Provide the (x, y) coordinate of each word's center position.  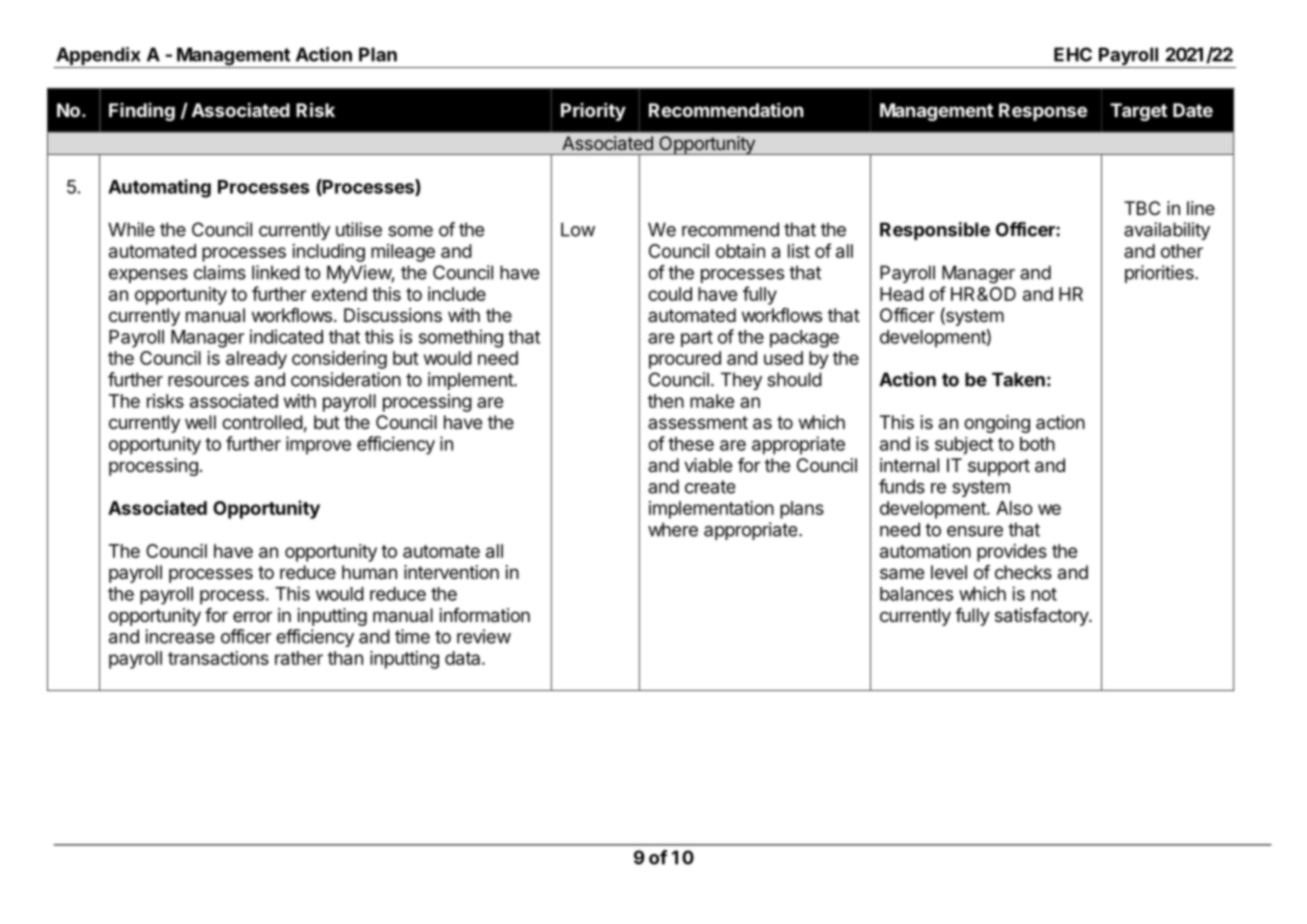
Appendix (98, 57)
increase (180, 636)
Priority (593, 112)
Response (1043, 112)
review (484, 636)
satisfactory (1042, 617)
